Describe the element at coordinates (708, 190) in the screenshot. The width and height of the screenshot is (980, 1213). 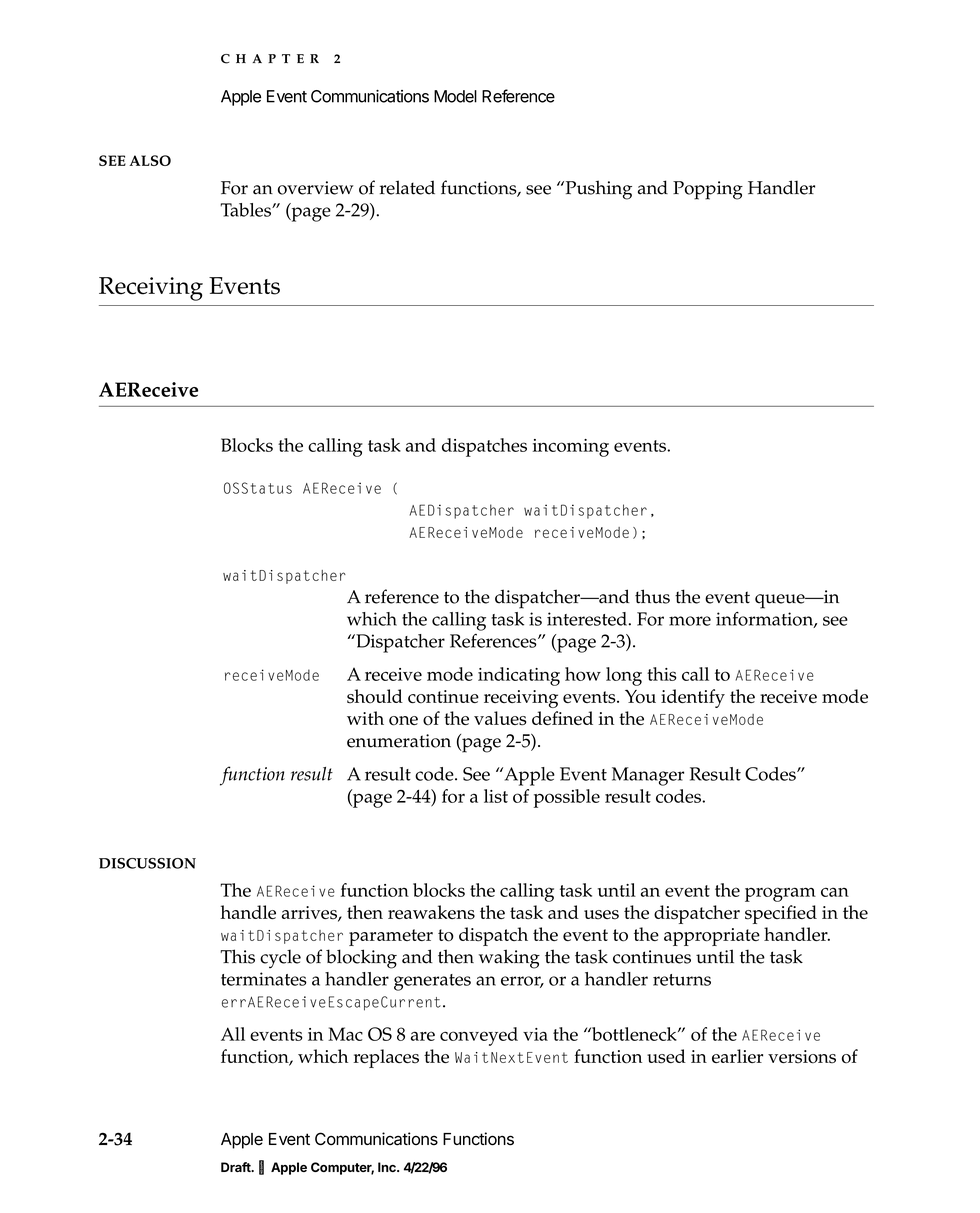
I see `Popping` at that location.
